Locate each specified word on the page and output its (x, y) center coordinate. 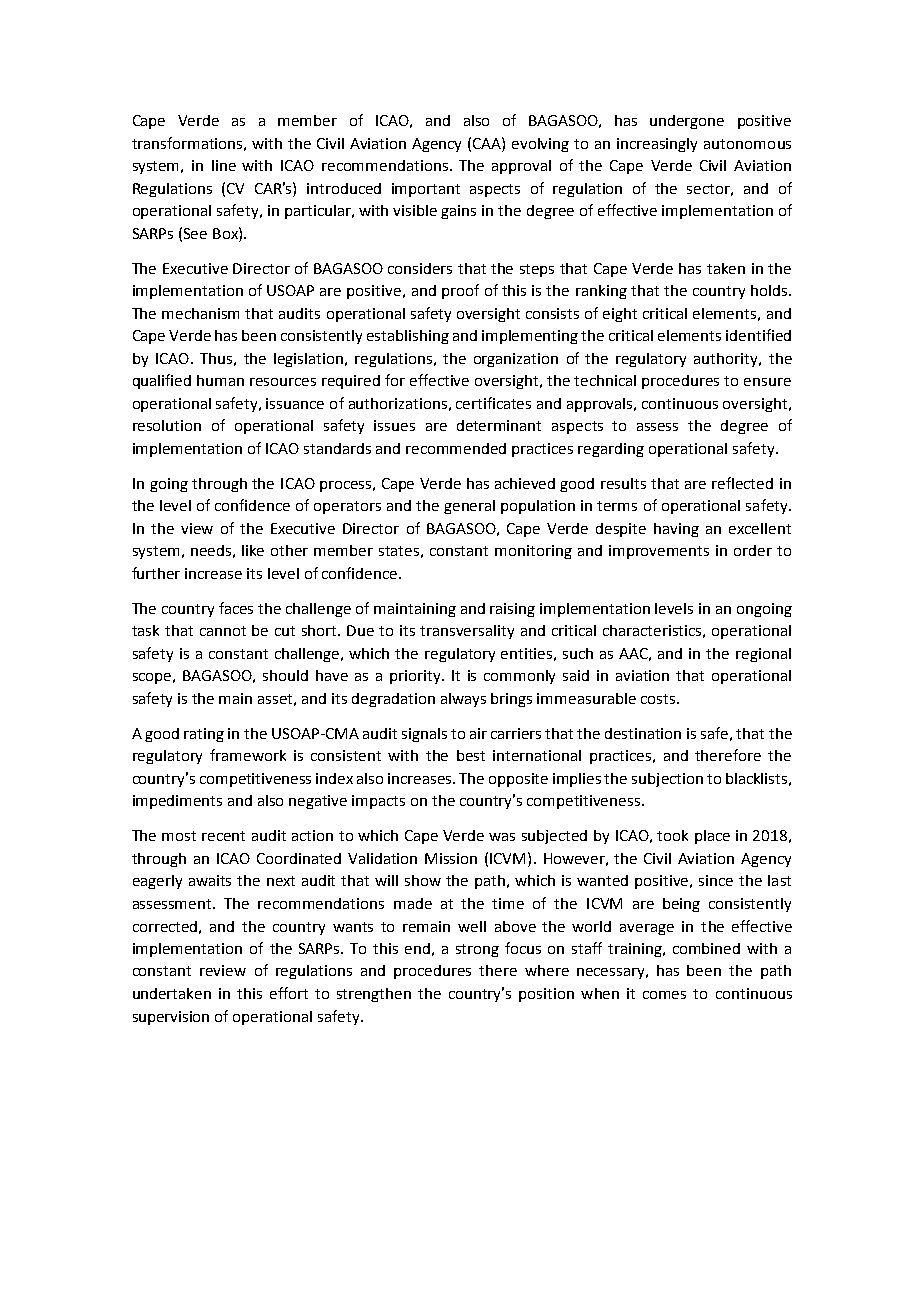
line (224, 165)
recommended (456, 448)
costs (659, 699)
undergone (687, 122)
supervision (171, 1018)
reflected (742, 483)
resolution (167, 425)
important (426, 190)
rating (204, 735)
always (463, 700)
